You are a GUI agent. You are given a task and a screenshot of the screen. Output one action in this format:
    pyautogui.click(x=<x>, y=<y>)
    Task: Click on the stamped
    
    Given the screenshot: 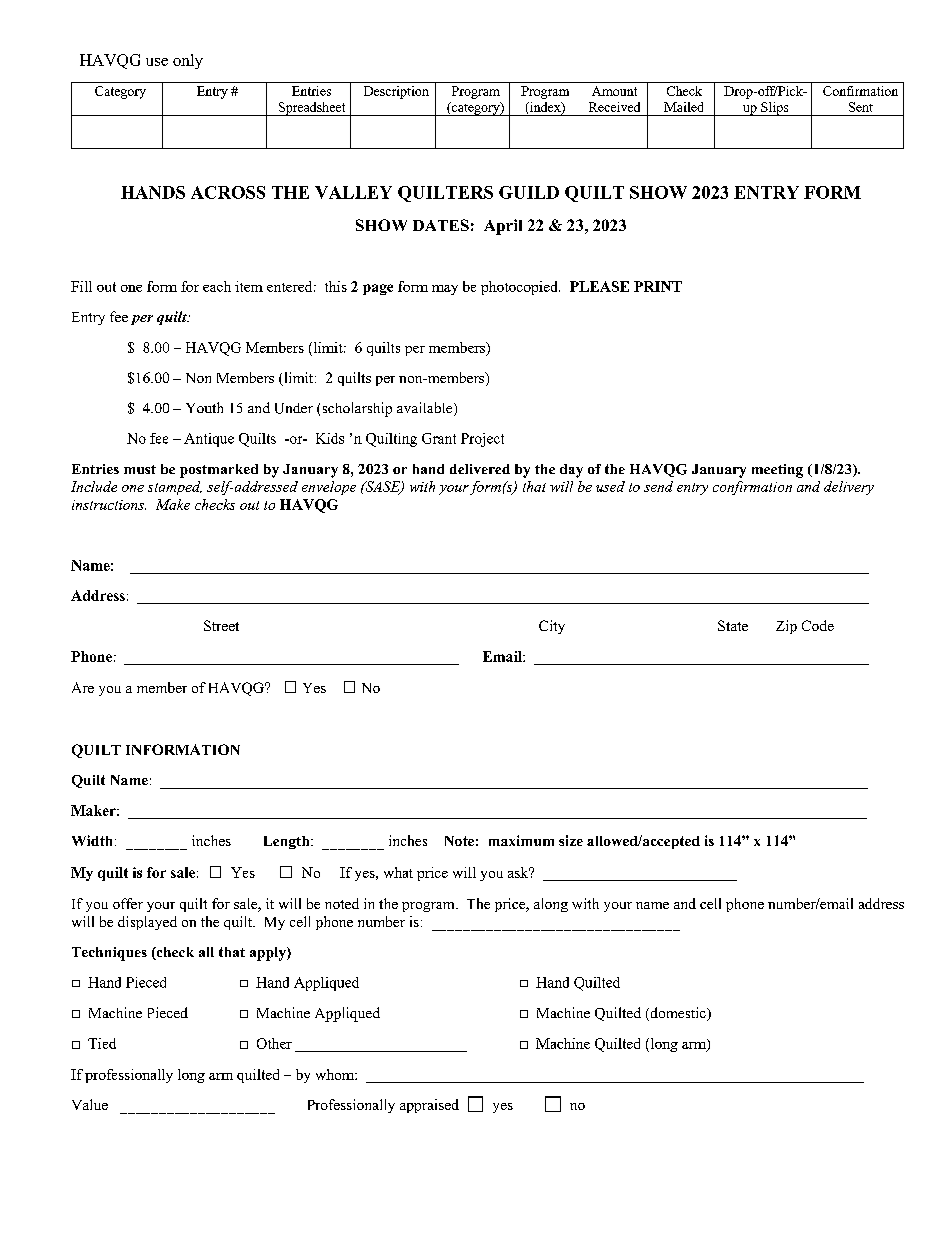 What is the action you would take?
    pyautogui.click(x=175, y=488)
